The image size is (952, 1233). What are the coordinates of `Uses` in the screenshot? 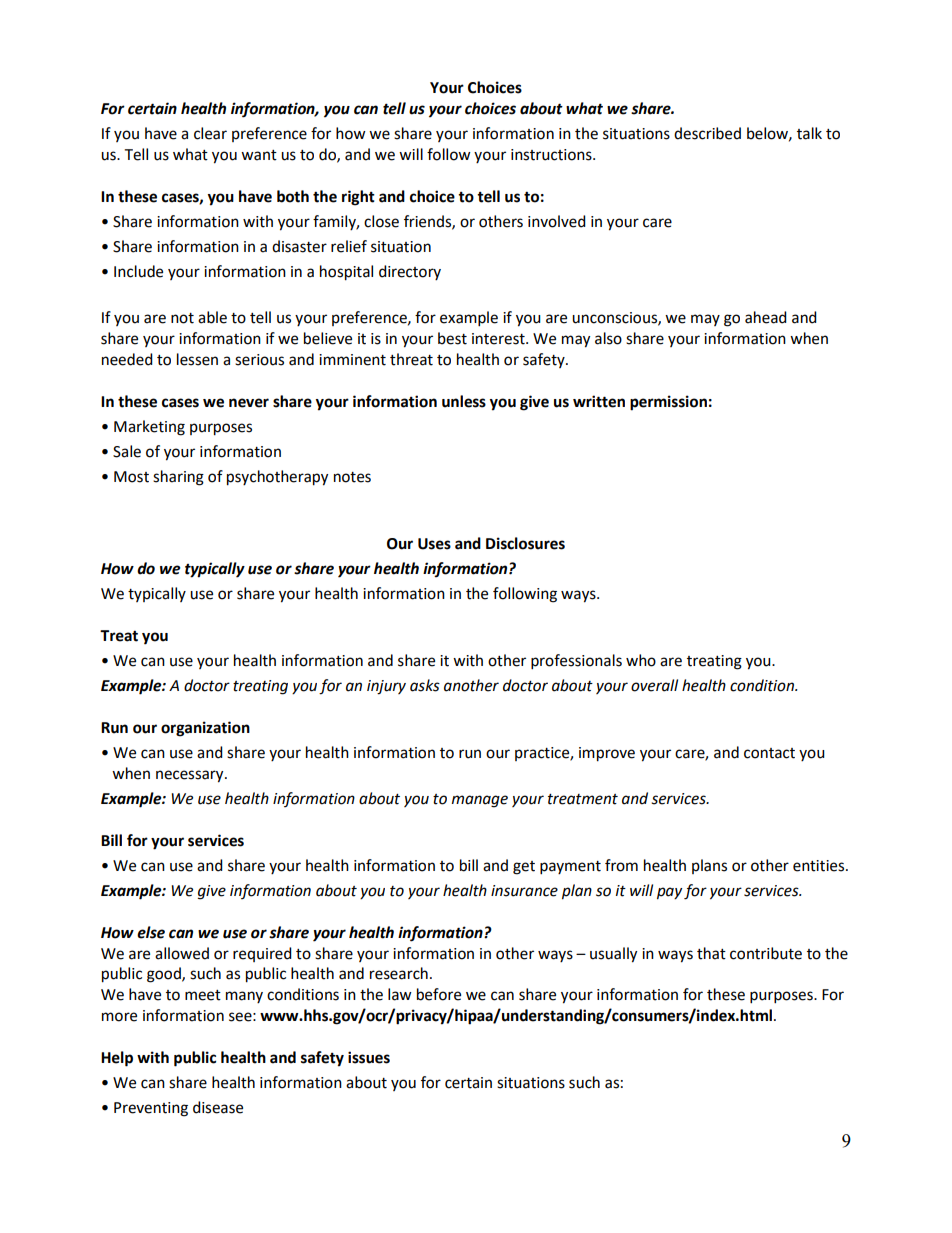 It's located at (434, 544).
